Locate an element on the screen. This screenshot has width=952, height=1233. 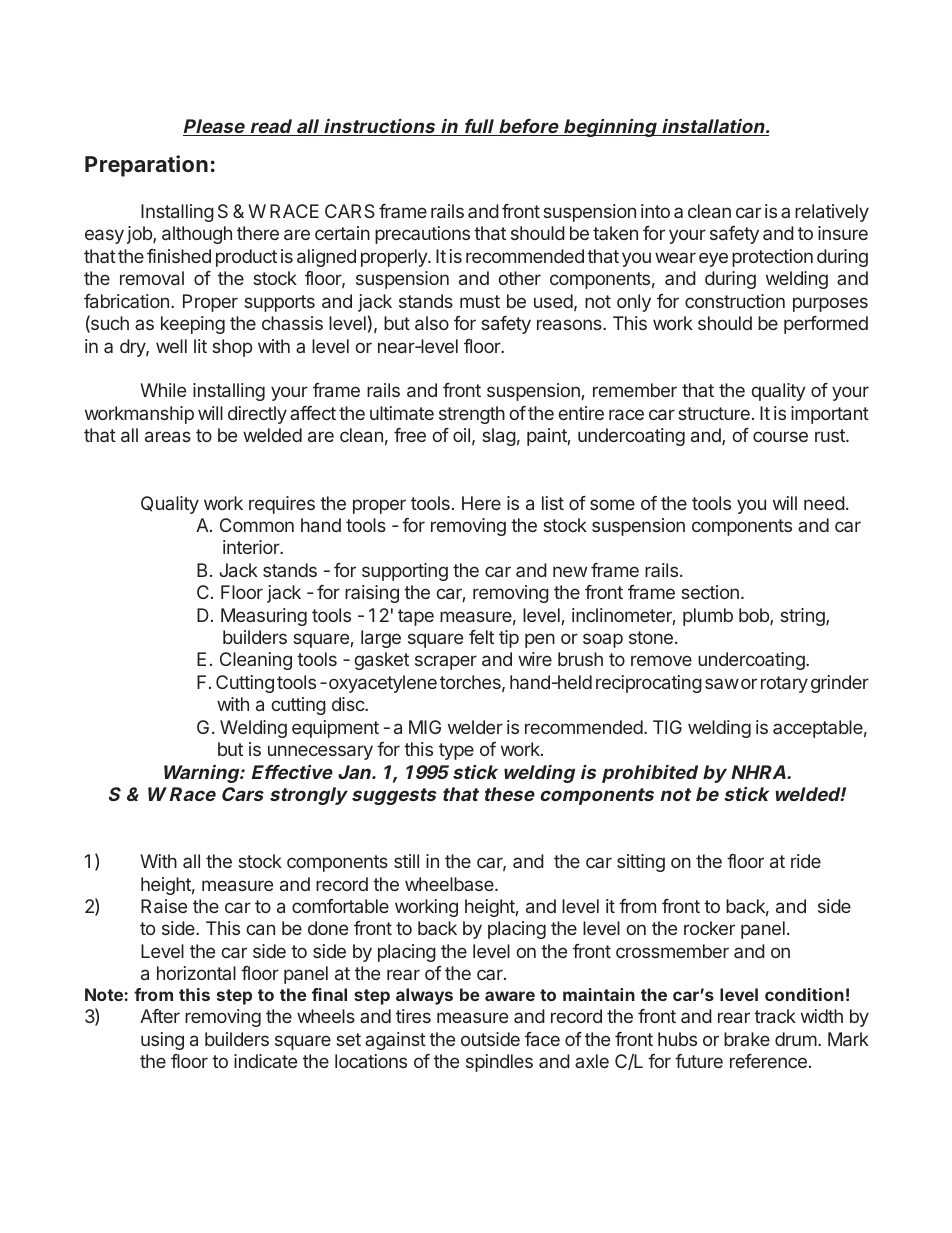
type is located at coordinates (456, 751).
